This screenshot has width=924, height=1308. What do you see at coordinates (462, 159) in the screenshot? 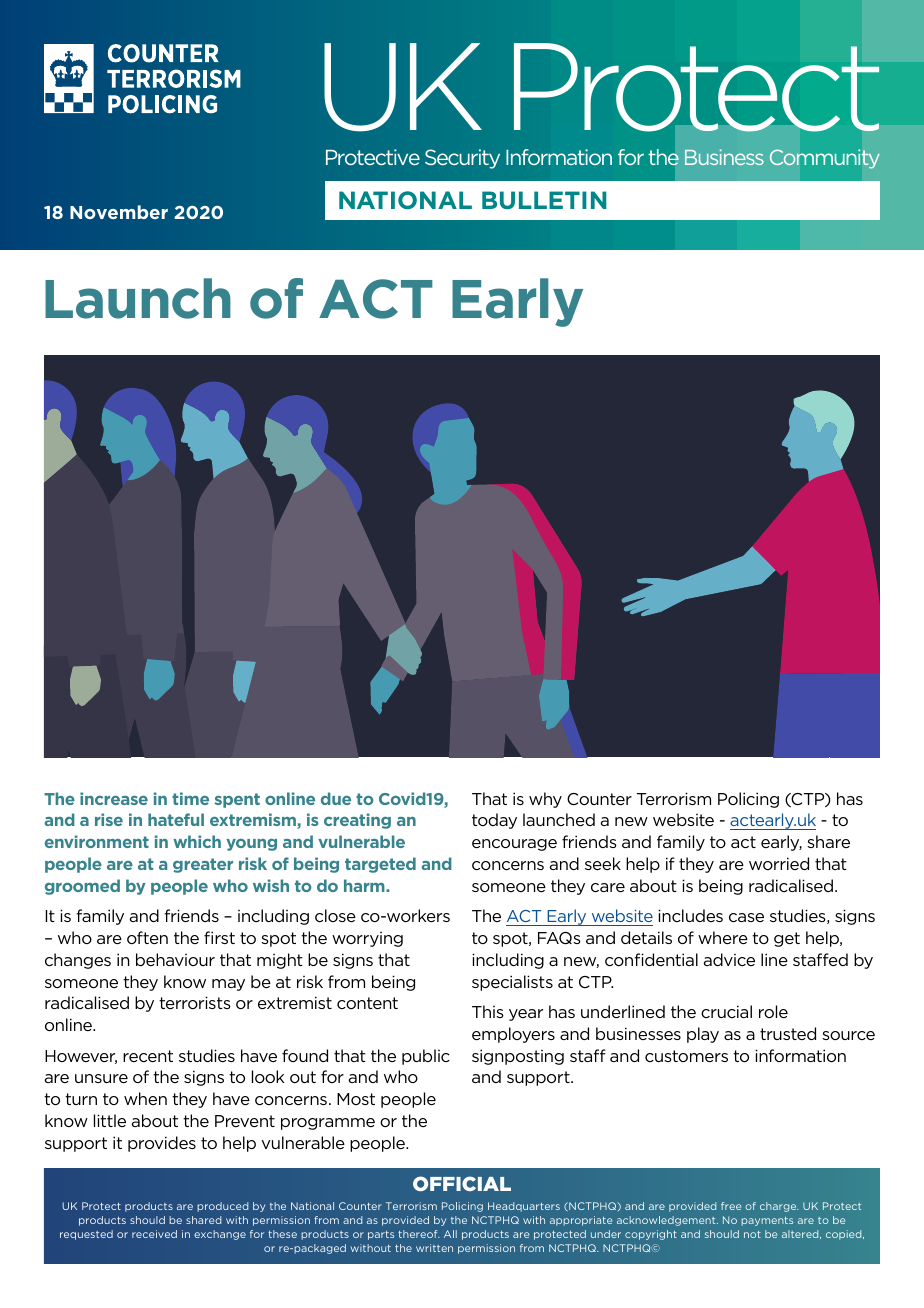
I see `Security` at bounding box center [462, 159].
